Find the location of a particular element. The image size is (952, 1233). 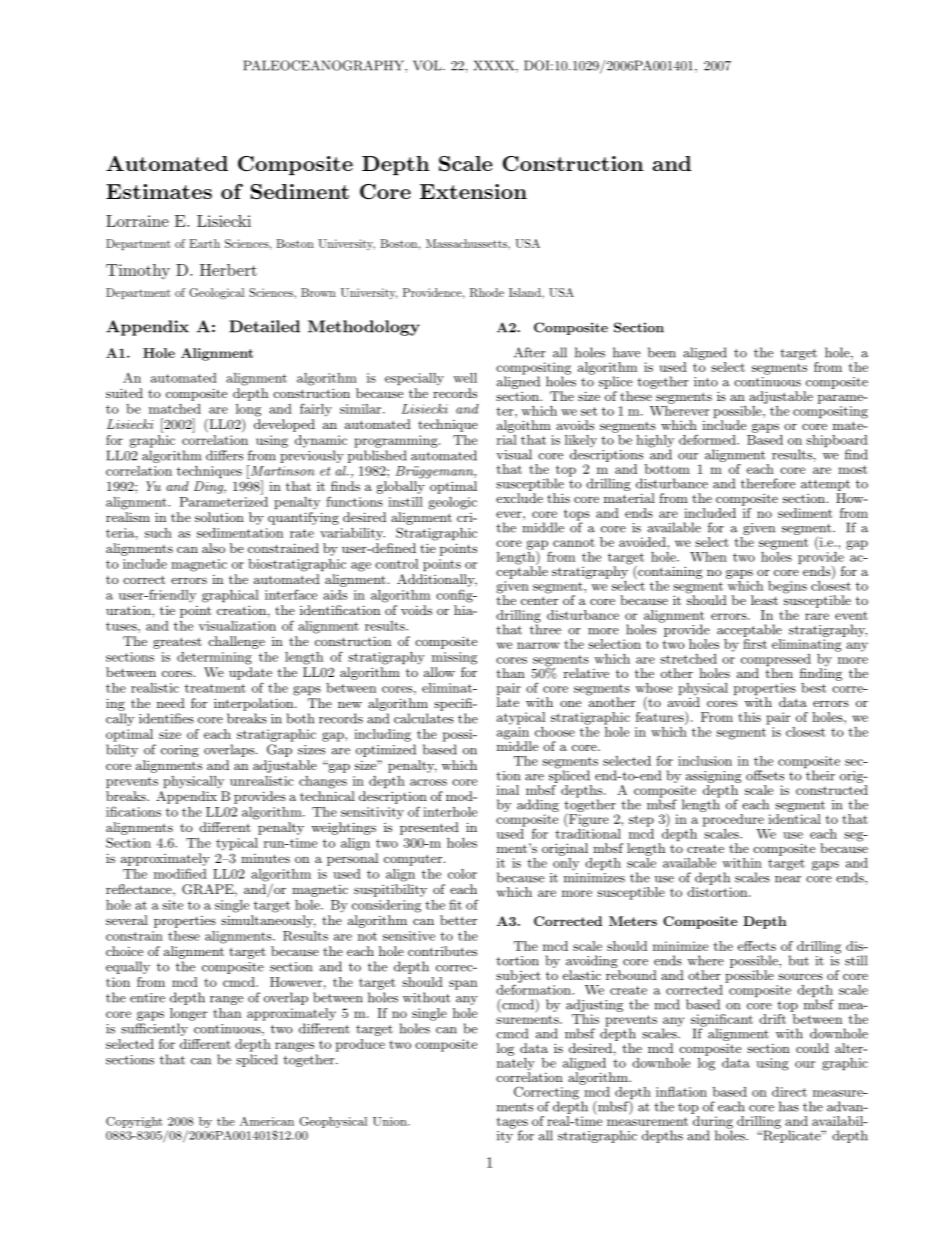

coring is located at coordinates (180, 751).
